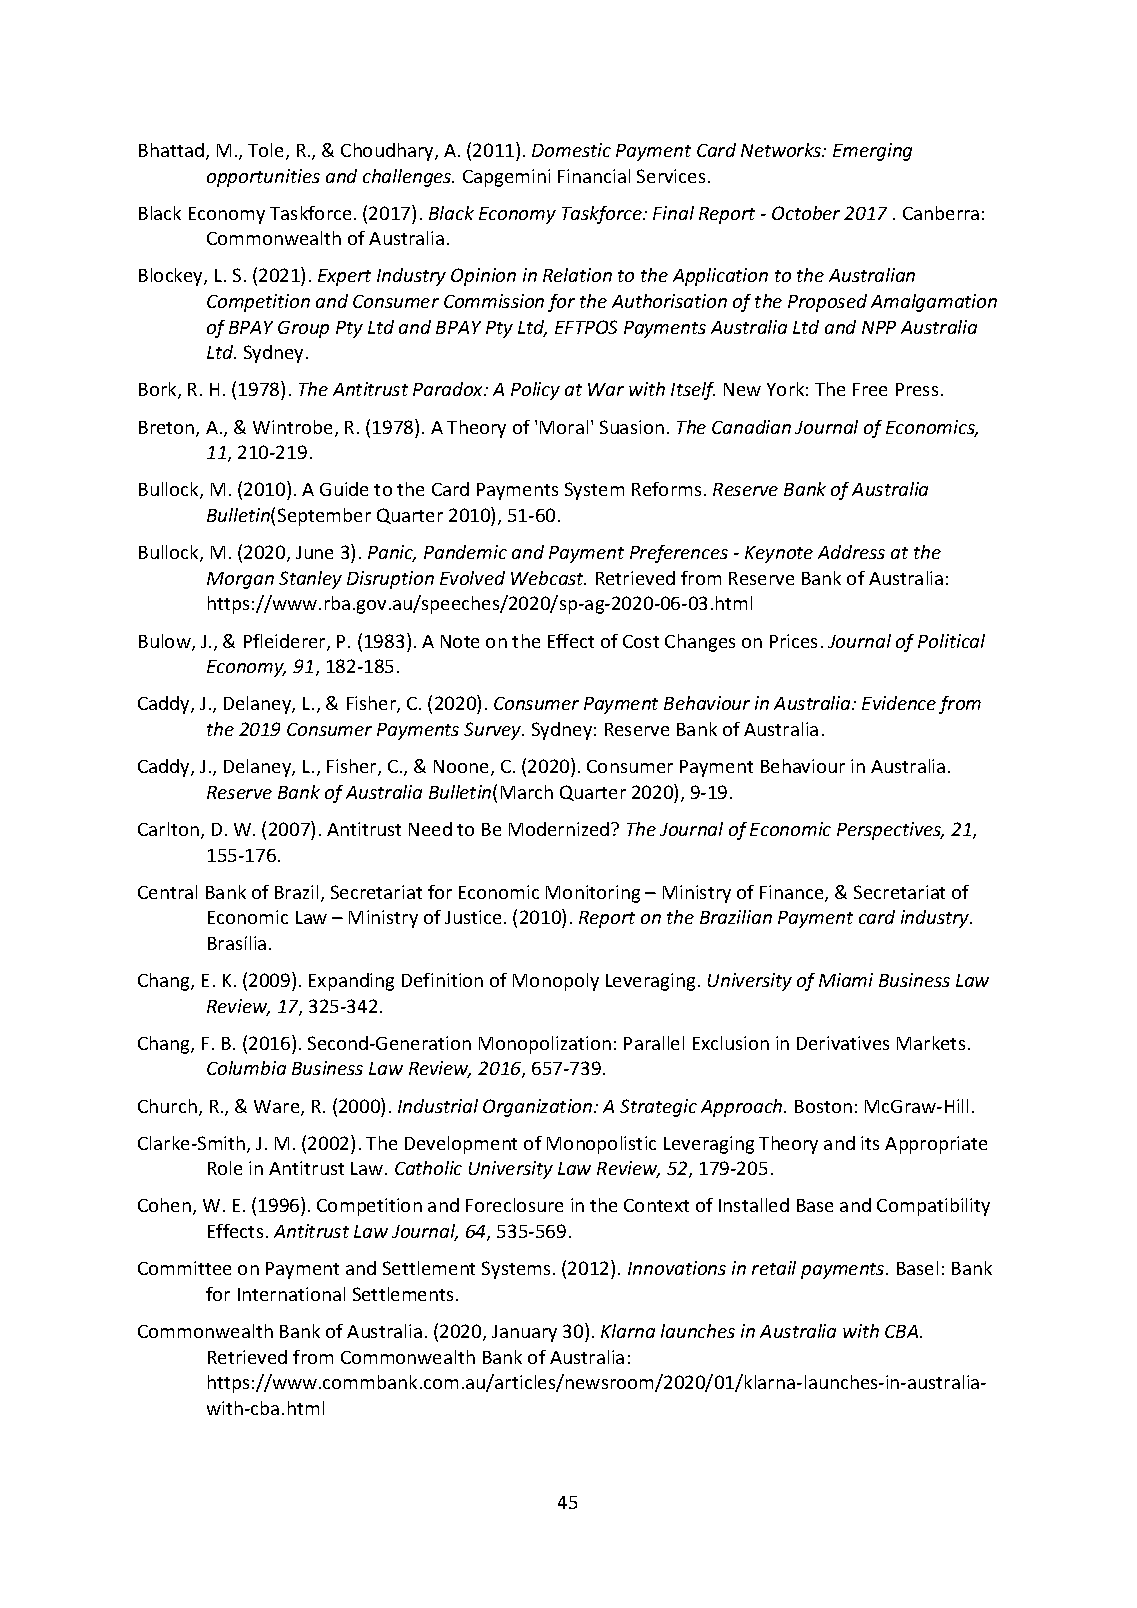  What do you see at coordinates (524, 1333) in the screenshot?
I see `January` at bounding box center [524, 1333].
